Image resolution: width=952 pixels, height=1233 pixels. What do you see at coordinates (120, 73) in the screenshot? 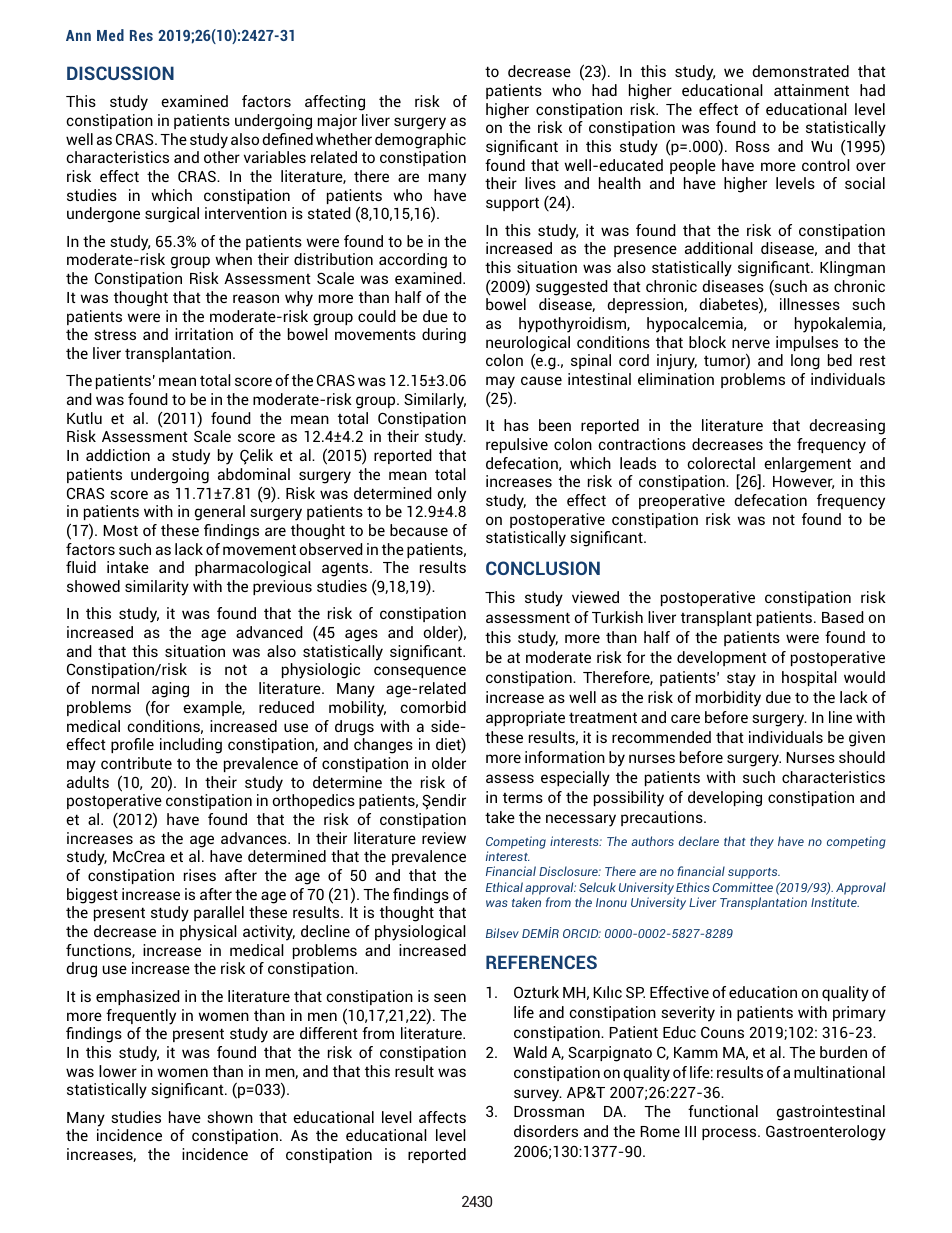
I see `DISCUSSION` at bounding box center [120, 73].
